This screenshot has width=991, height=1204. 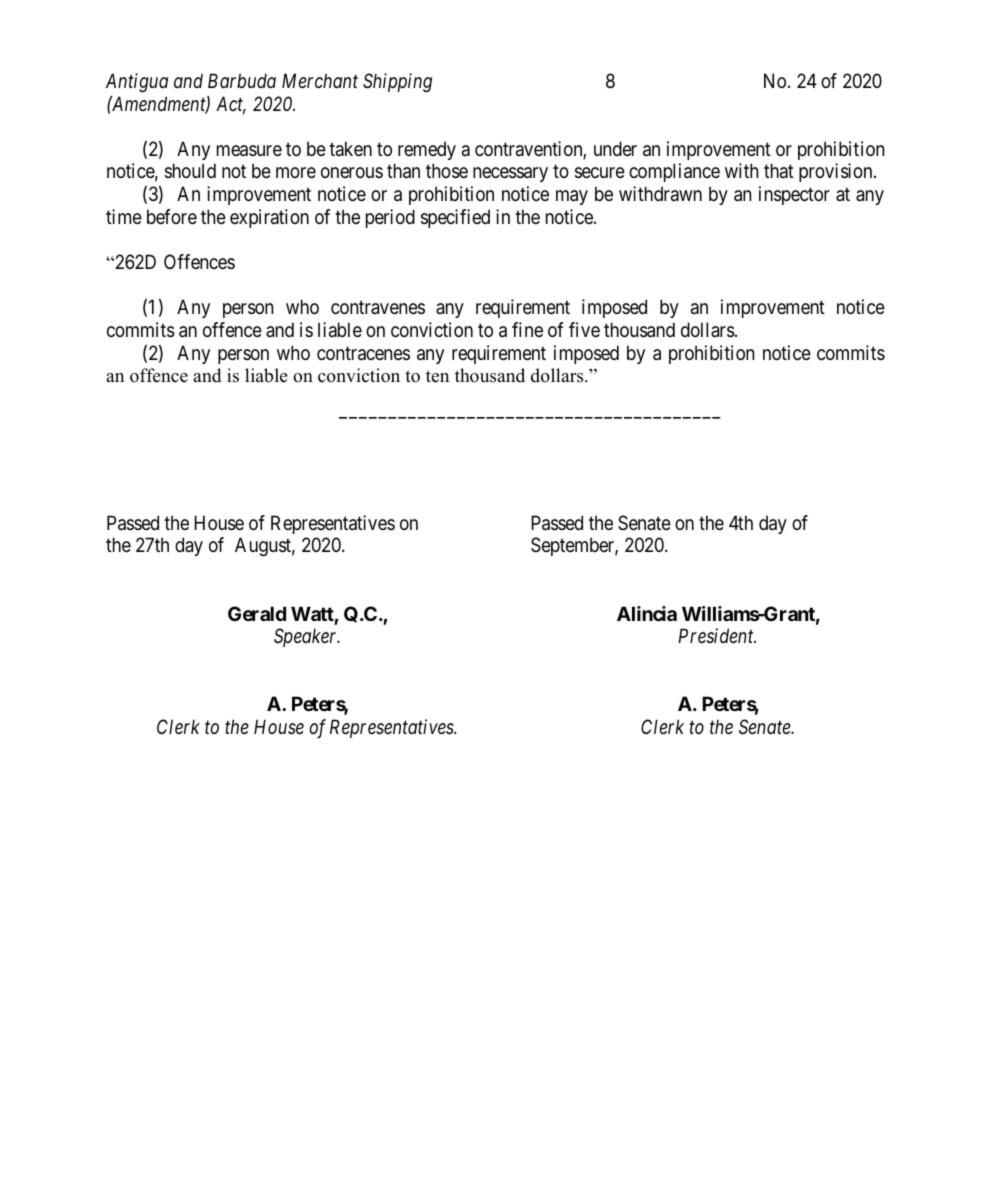 What do you see at coordinates (269, 218) in the screenshot?
I see `expiration` at bounding box center [269, 218].
